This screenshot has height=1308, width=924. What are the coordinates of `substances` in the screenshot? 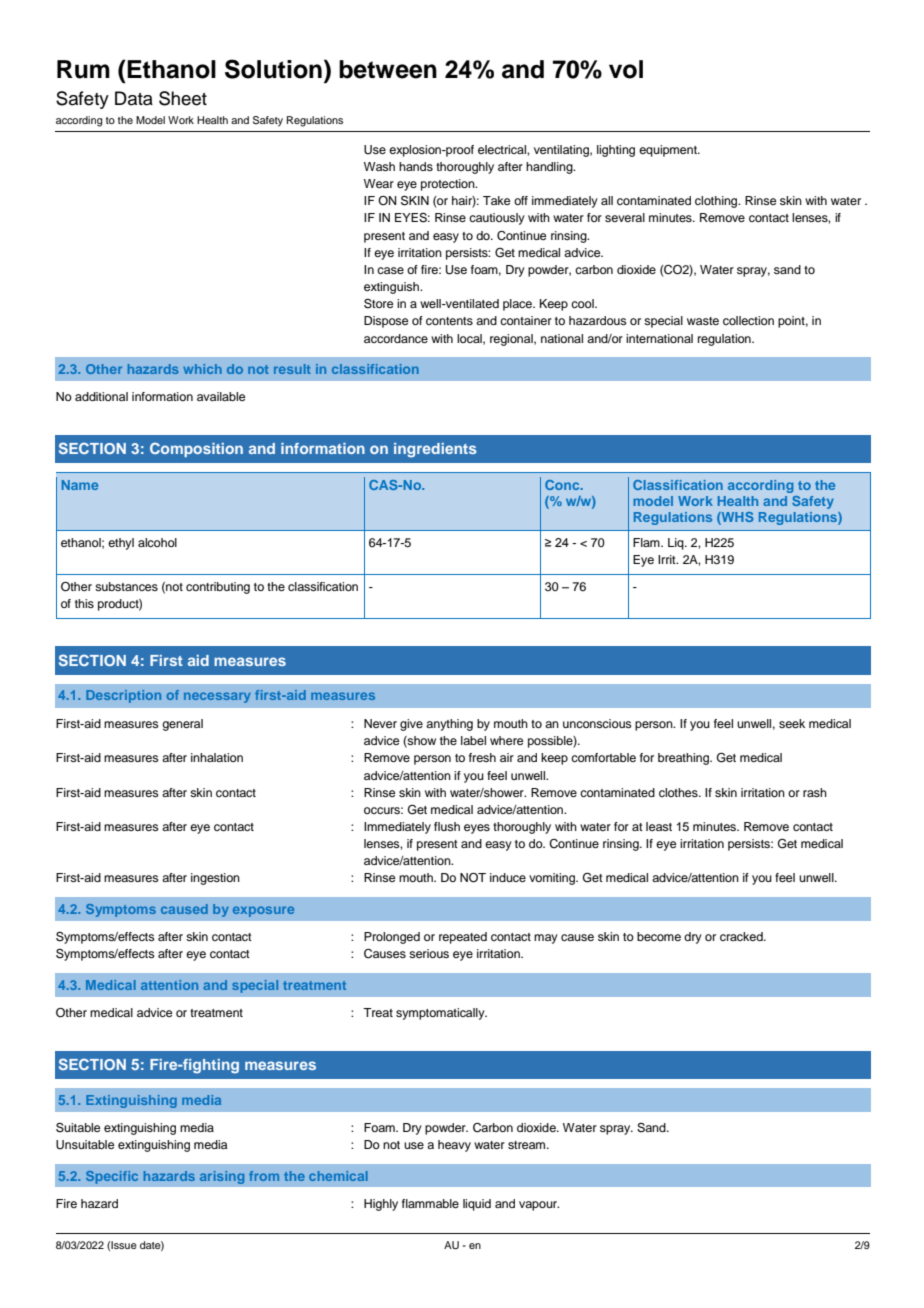 It's located at (126, 586).
